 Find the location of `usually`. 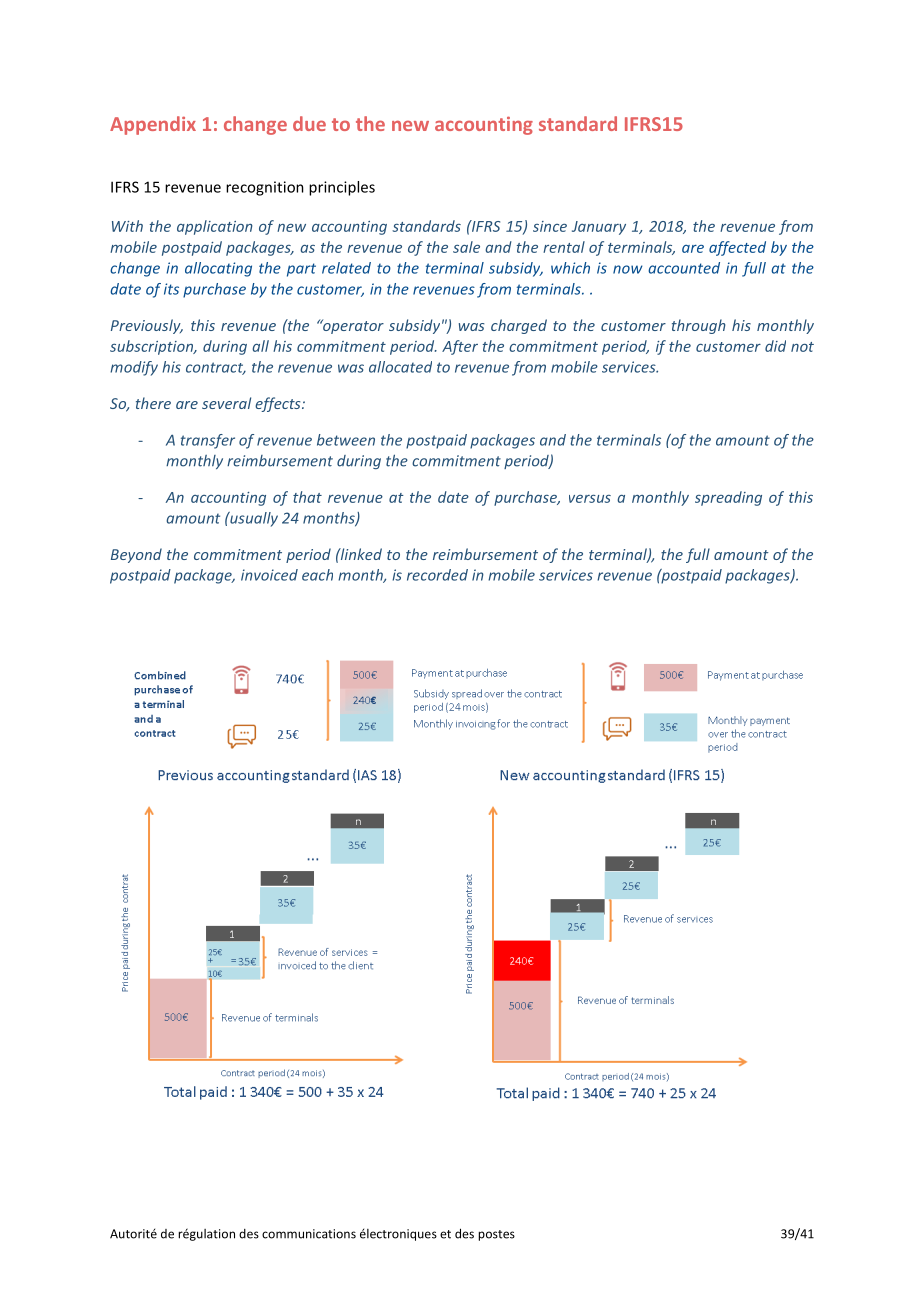

usually is located at coordinates (253, 519).
